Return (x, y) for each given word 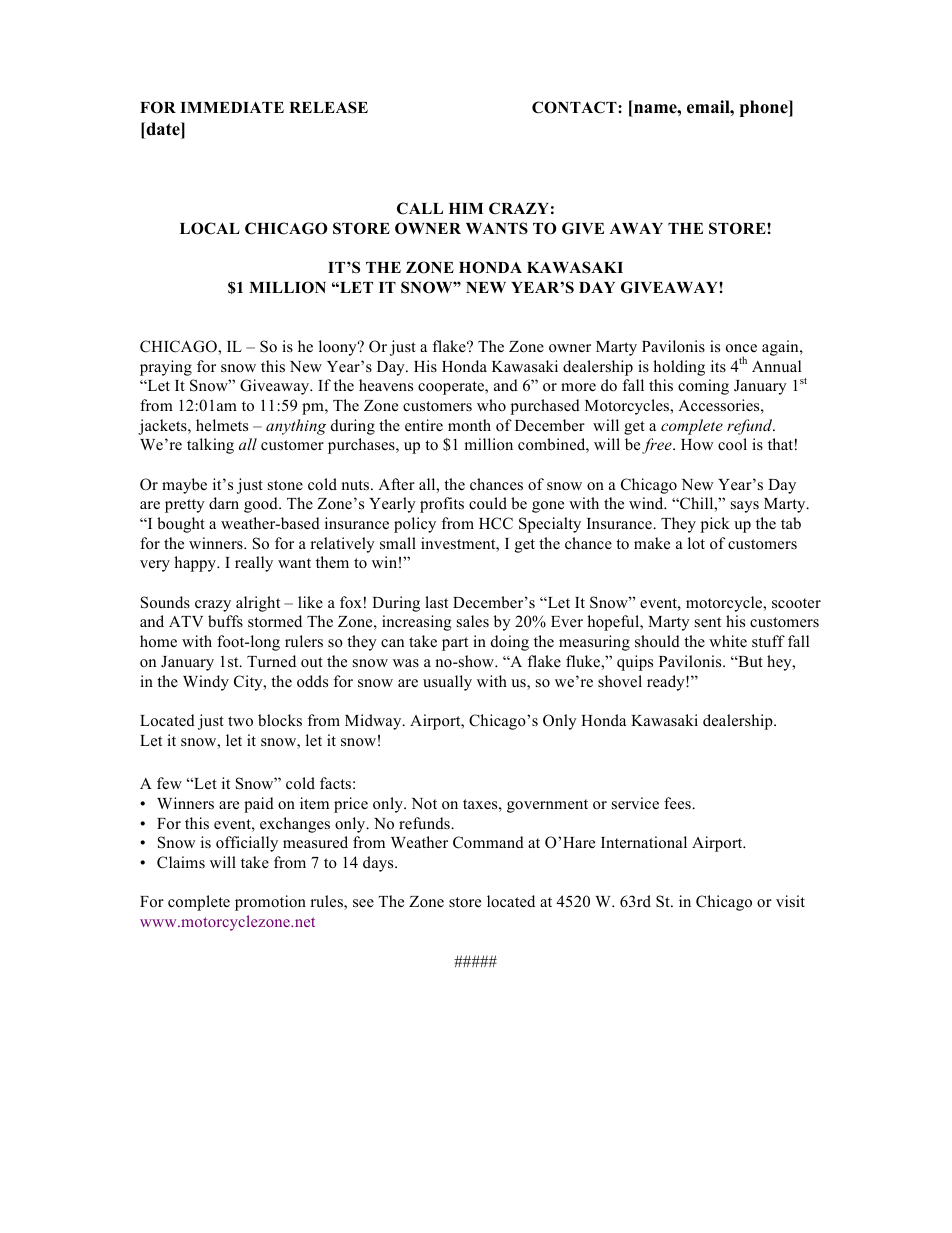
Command (488, 842)
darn (224, 503)
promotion (270, 903)
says (745, 507)
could (488, 503)
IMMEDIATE (232, 107)
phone (765, 108)
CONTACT (575, 107)
